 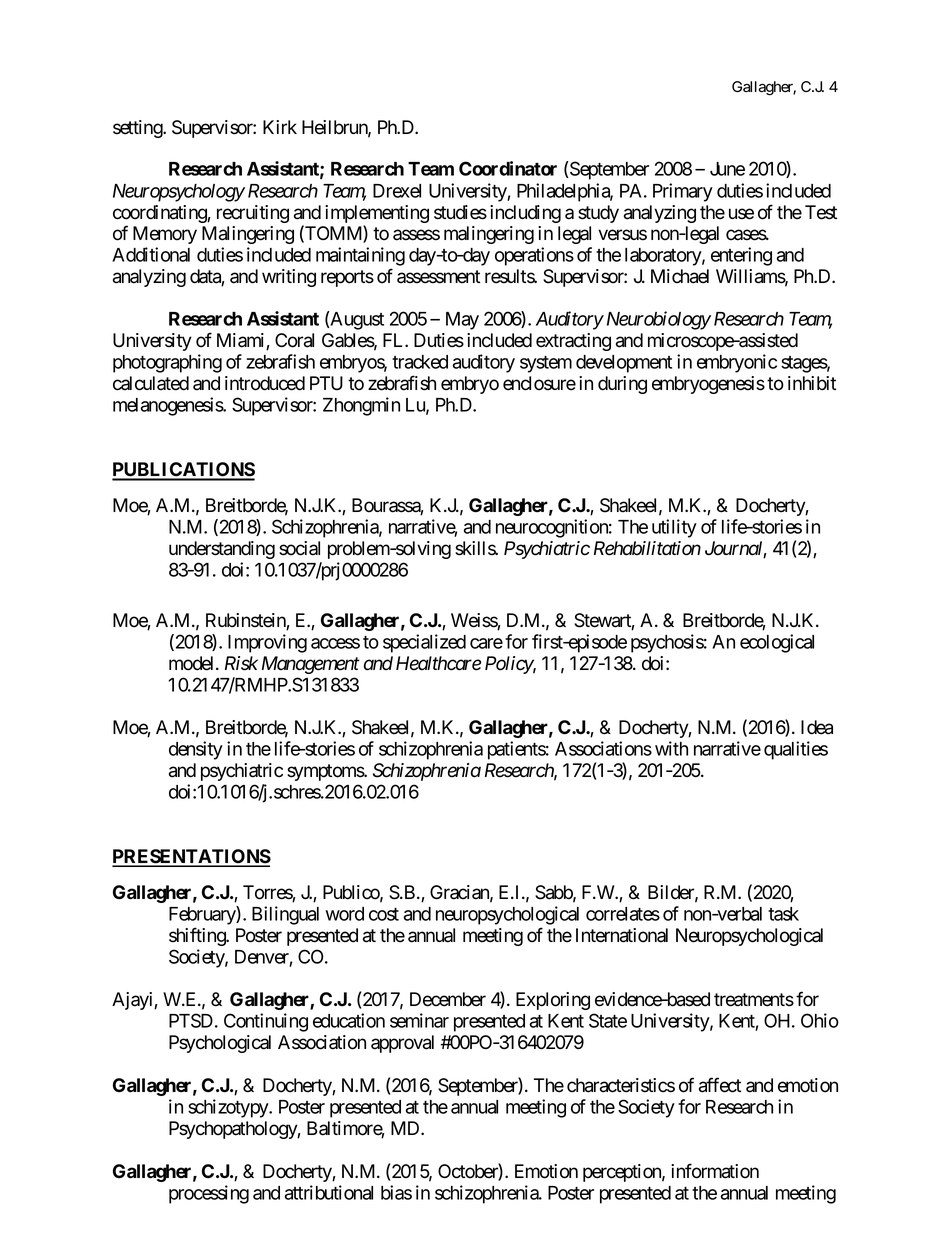 What do you see at coordinates (508, 168) in the image?
I see `Coordinator` at bounding box center [508, 168].
